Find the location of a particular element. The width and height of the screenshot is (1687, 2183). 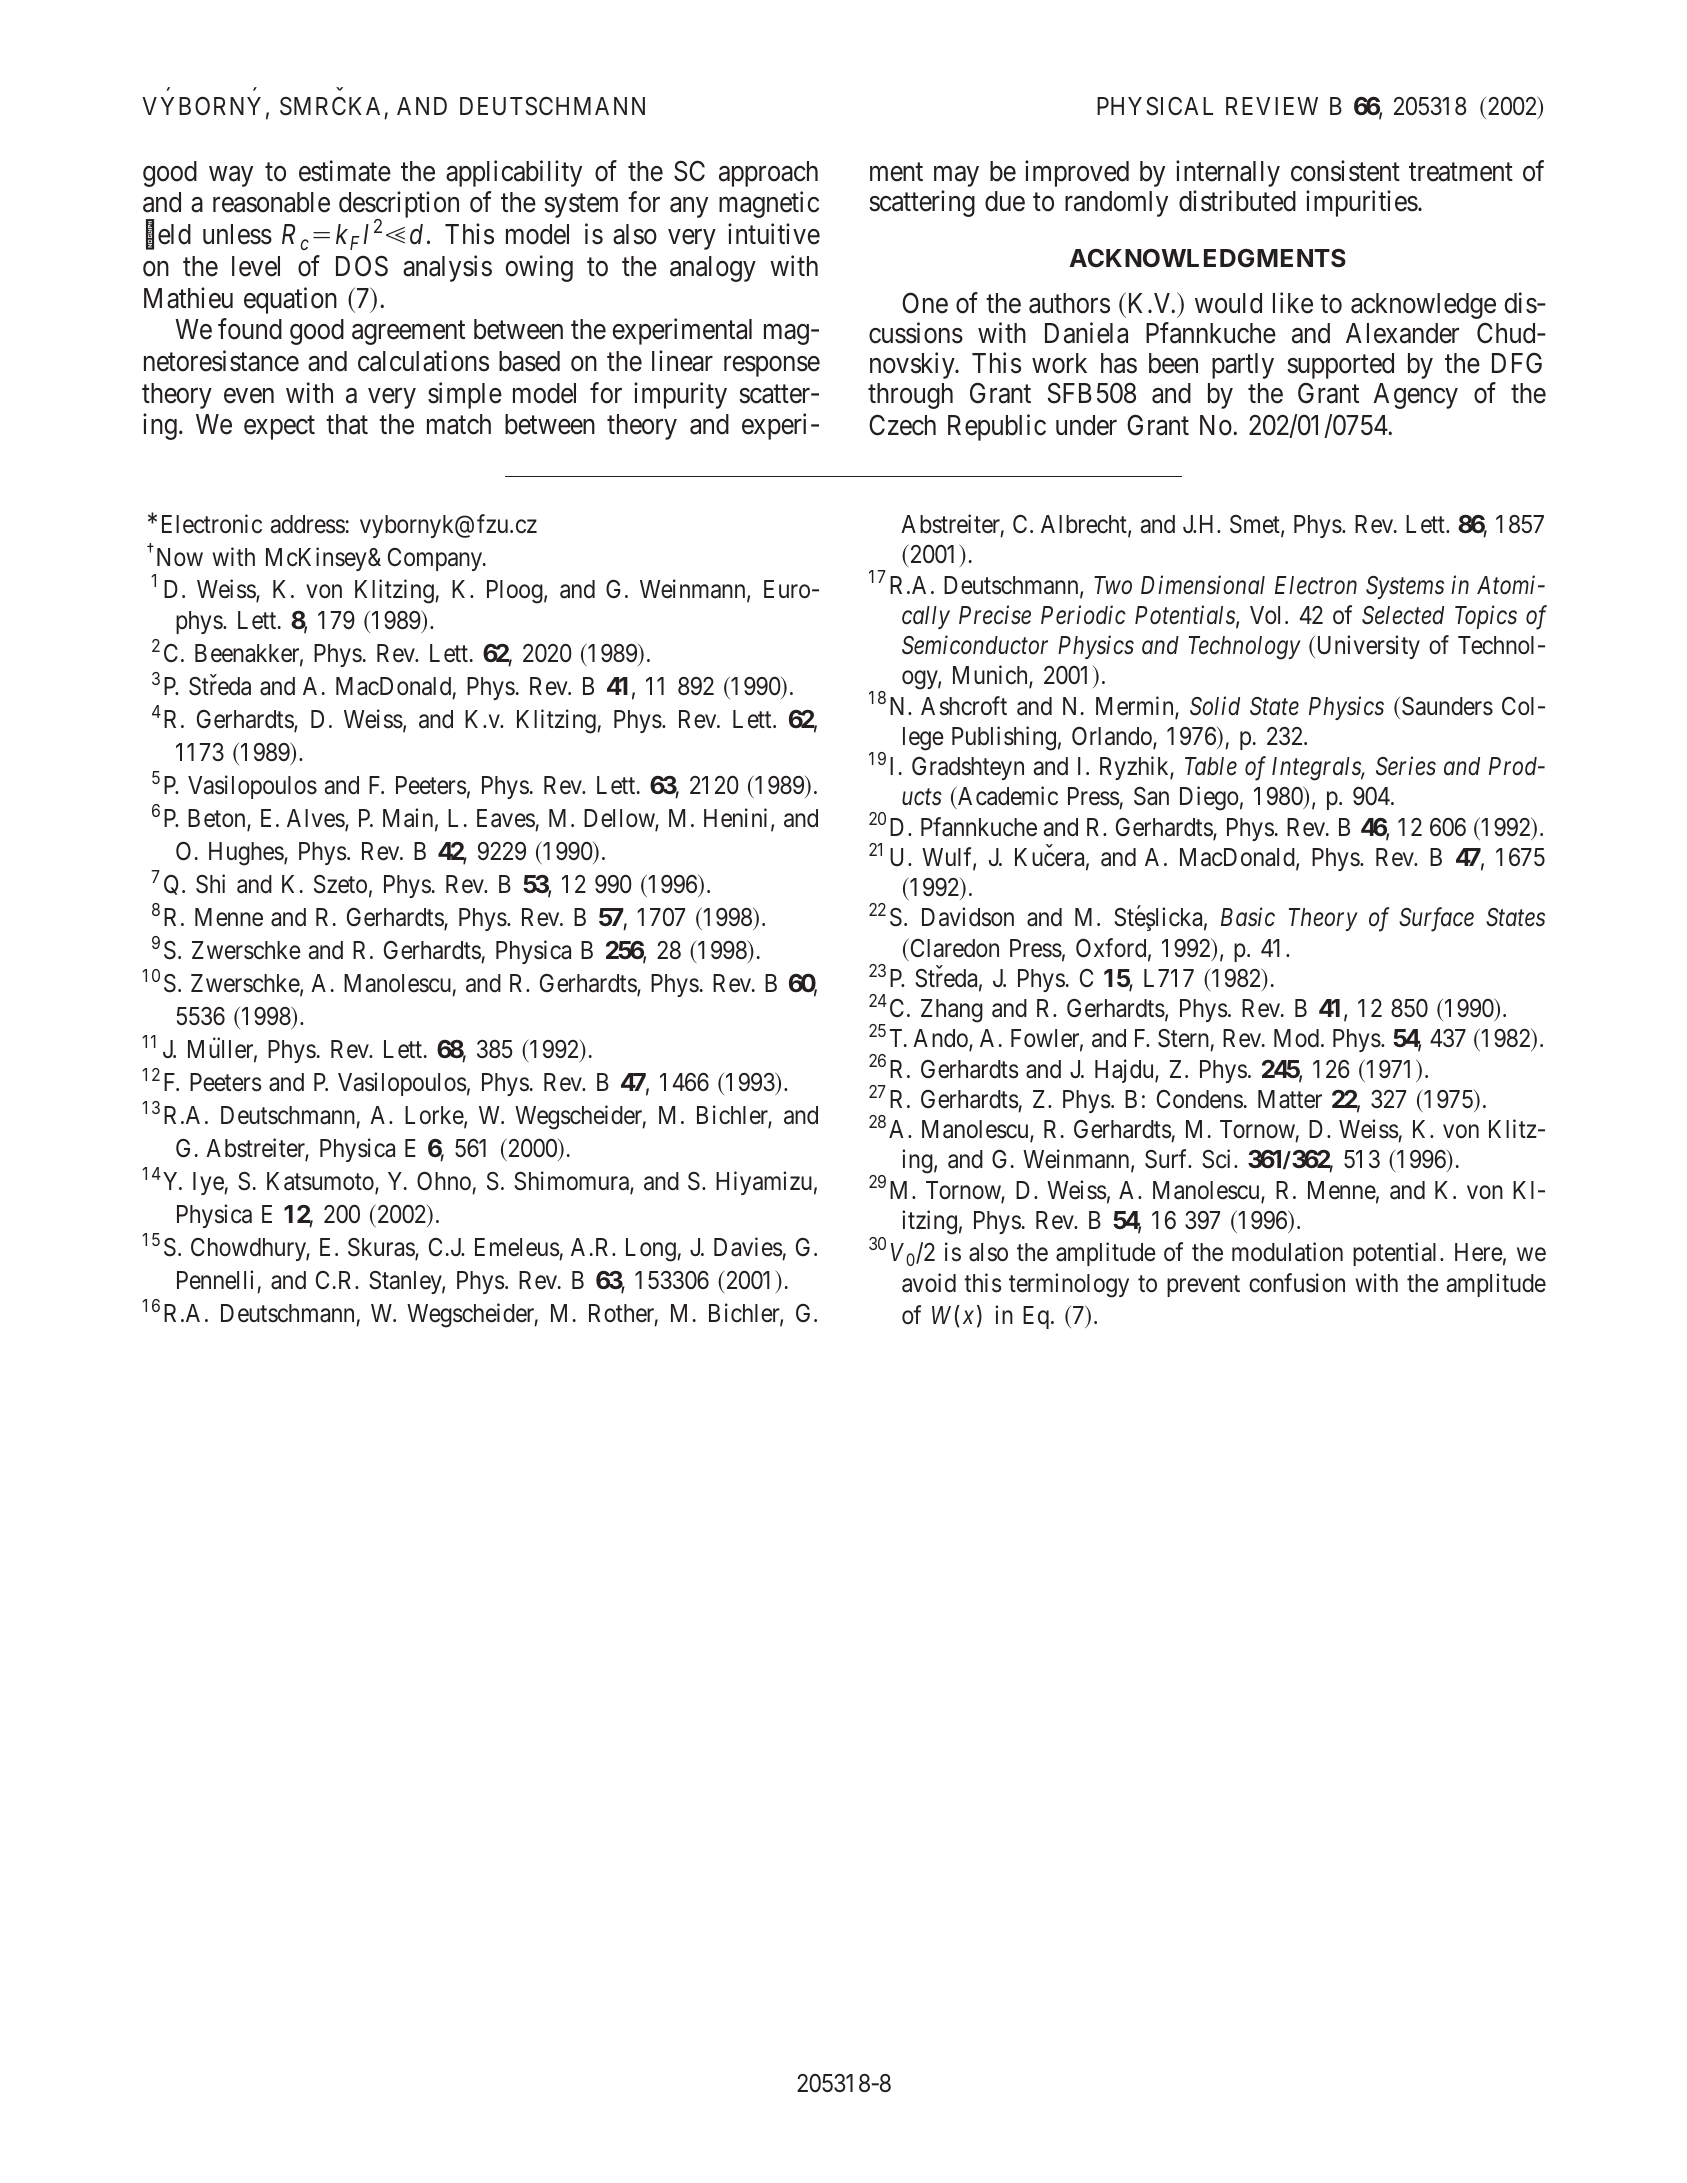

Hughes is located at coordinates (247, 854).
